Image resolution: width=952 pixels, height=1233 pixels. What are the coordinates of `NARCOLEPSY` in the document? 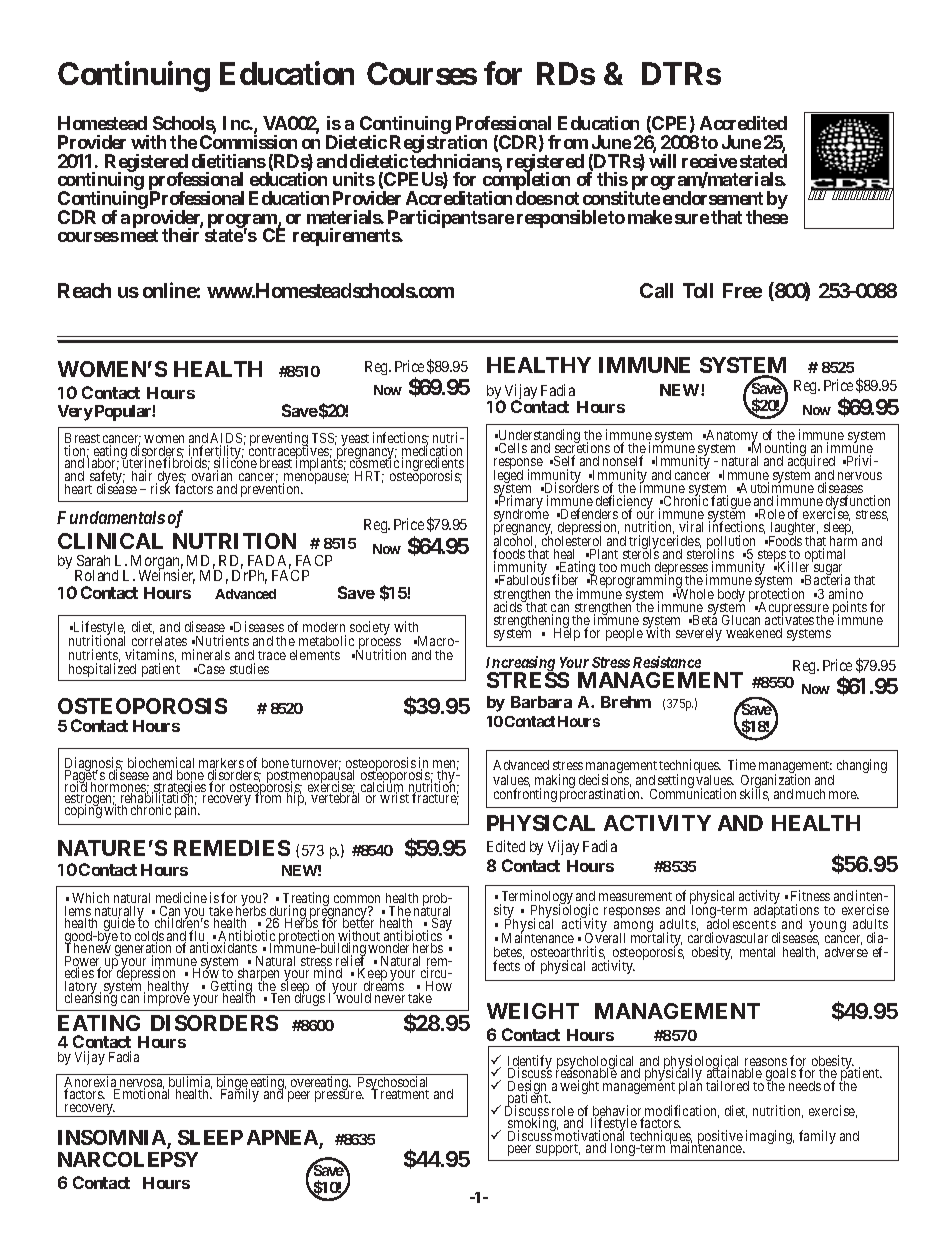 It's located at (128, 1159).
